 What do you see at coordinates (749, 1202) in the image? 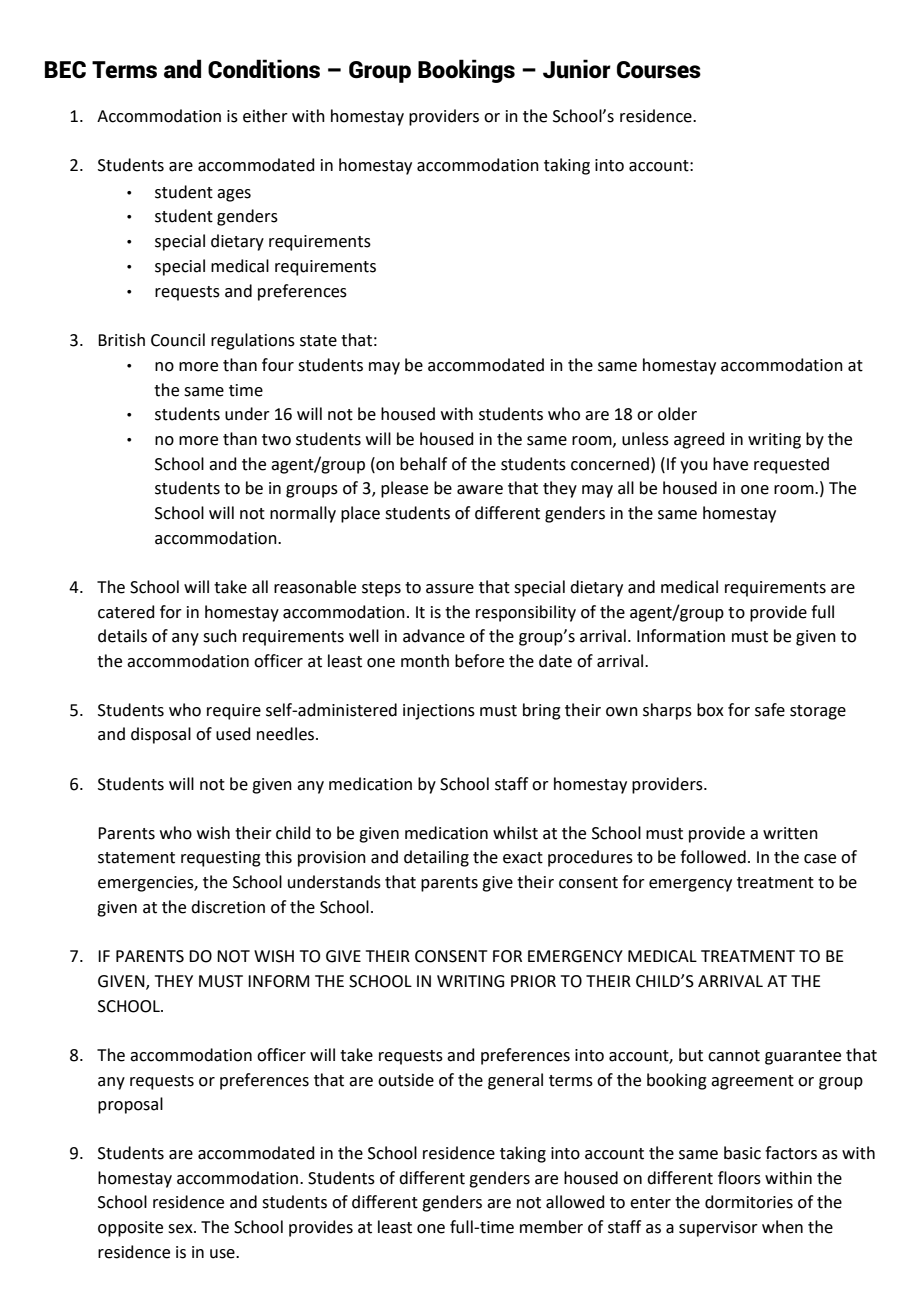
I see `dormitories` at bounding box center [749, 1202].
